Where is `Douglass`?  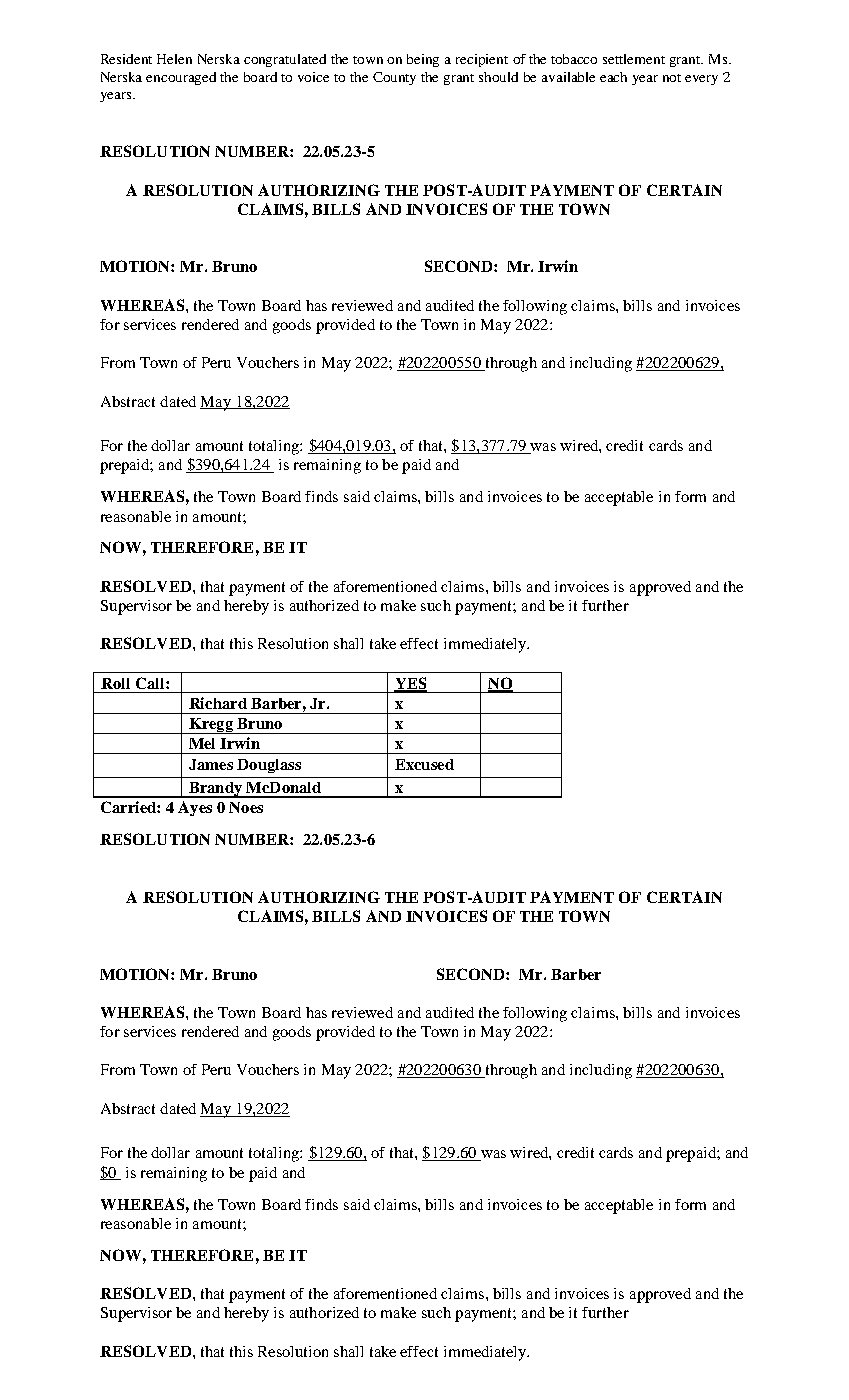 Douglass is located at coordinates (269, 766).
